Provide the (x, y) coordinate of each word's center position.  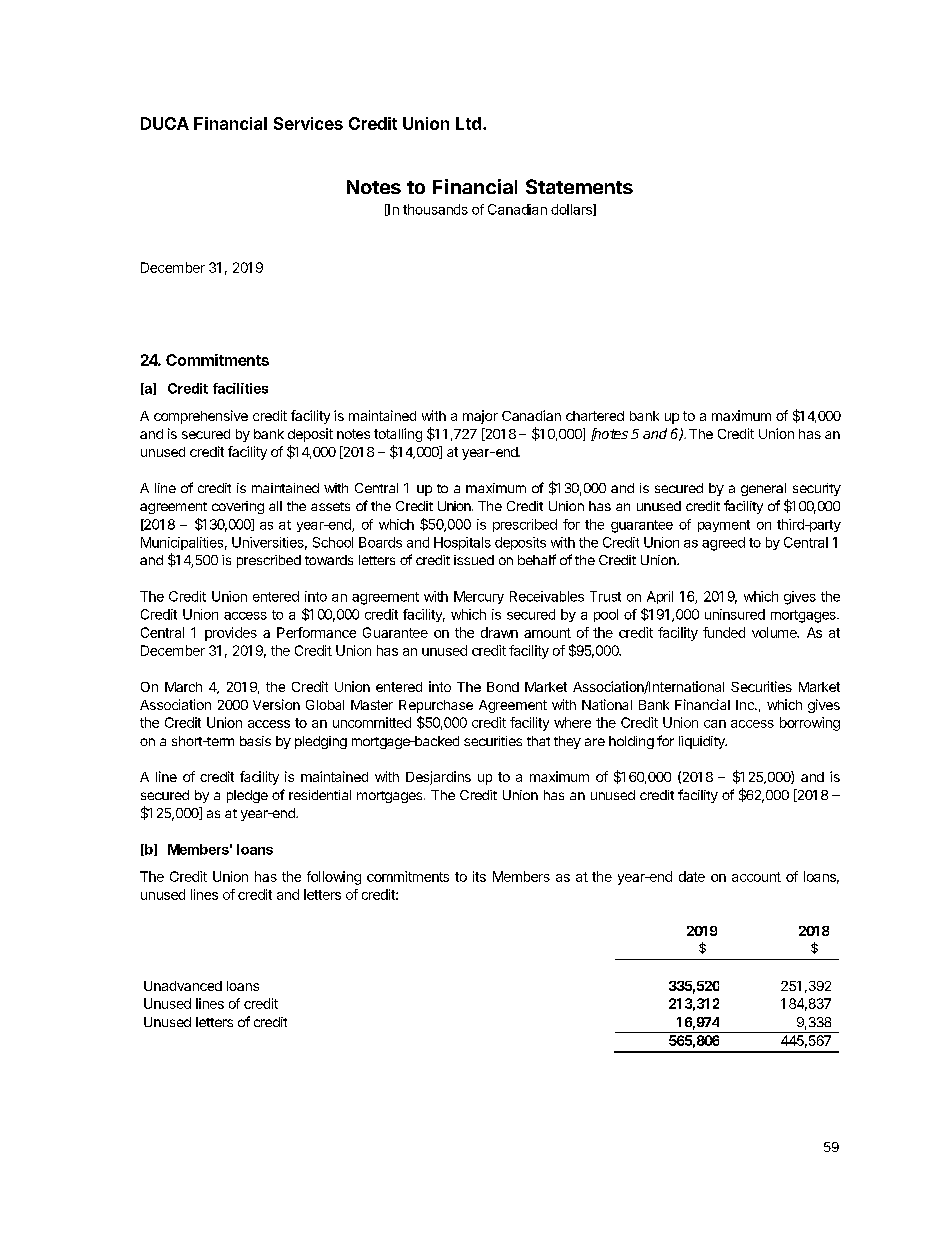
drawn (499, 632)
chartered (595, 416)
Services (308, 123)
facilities (240, 388)
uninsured (735, 614)
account (756, 877)
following (334, 878)
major (480, 417)
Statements (579, 186)
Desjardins (438, 778)
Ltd (468, 123)
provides (231, 634)
